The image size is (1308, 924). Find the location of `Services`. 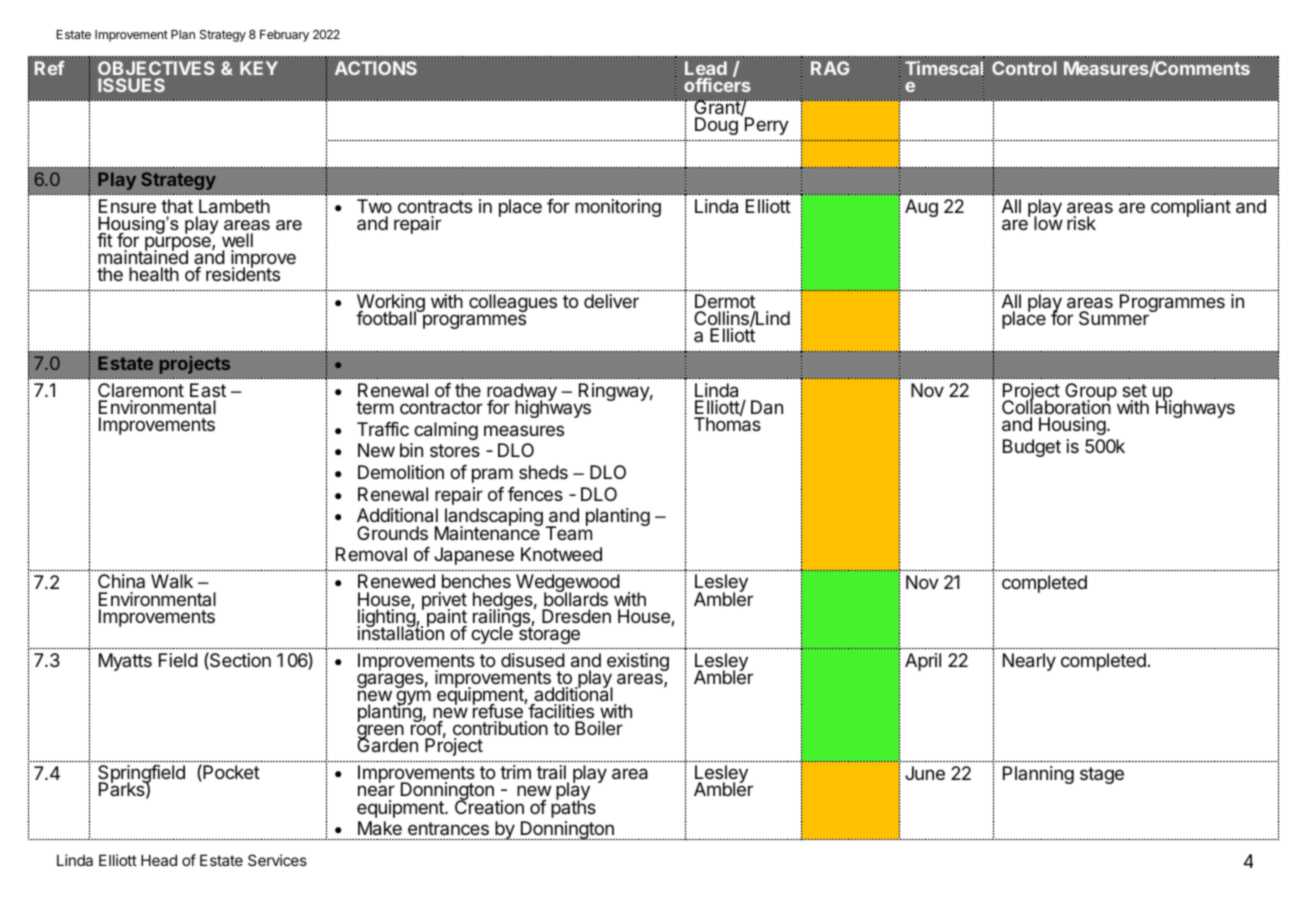

Services is located at coordinates (277, 860).
